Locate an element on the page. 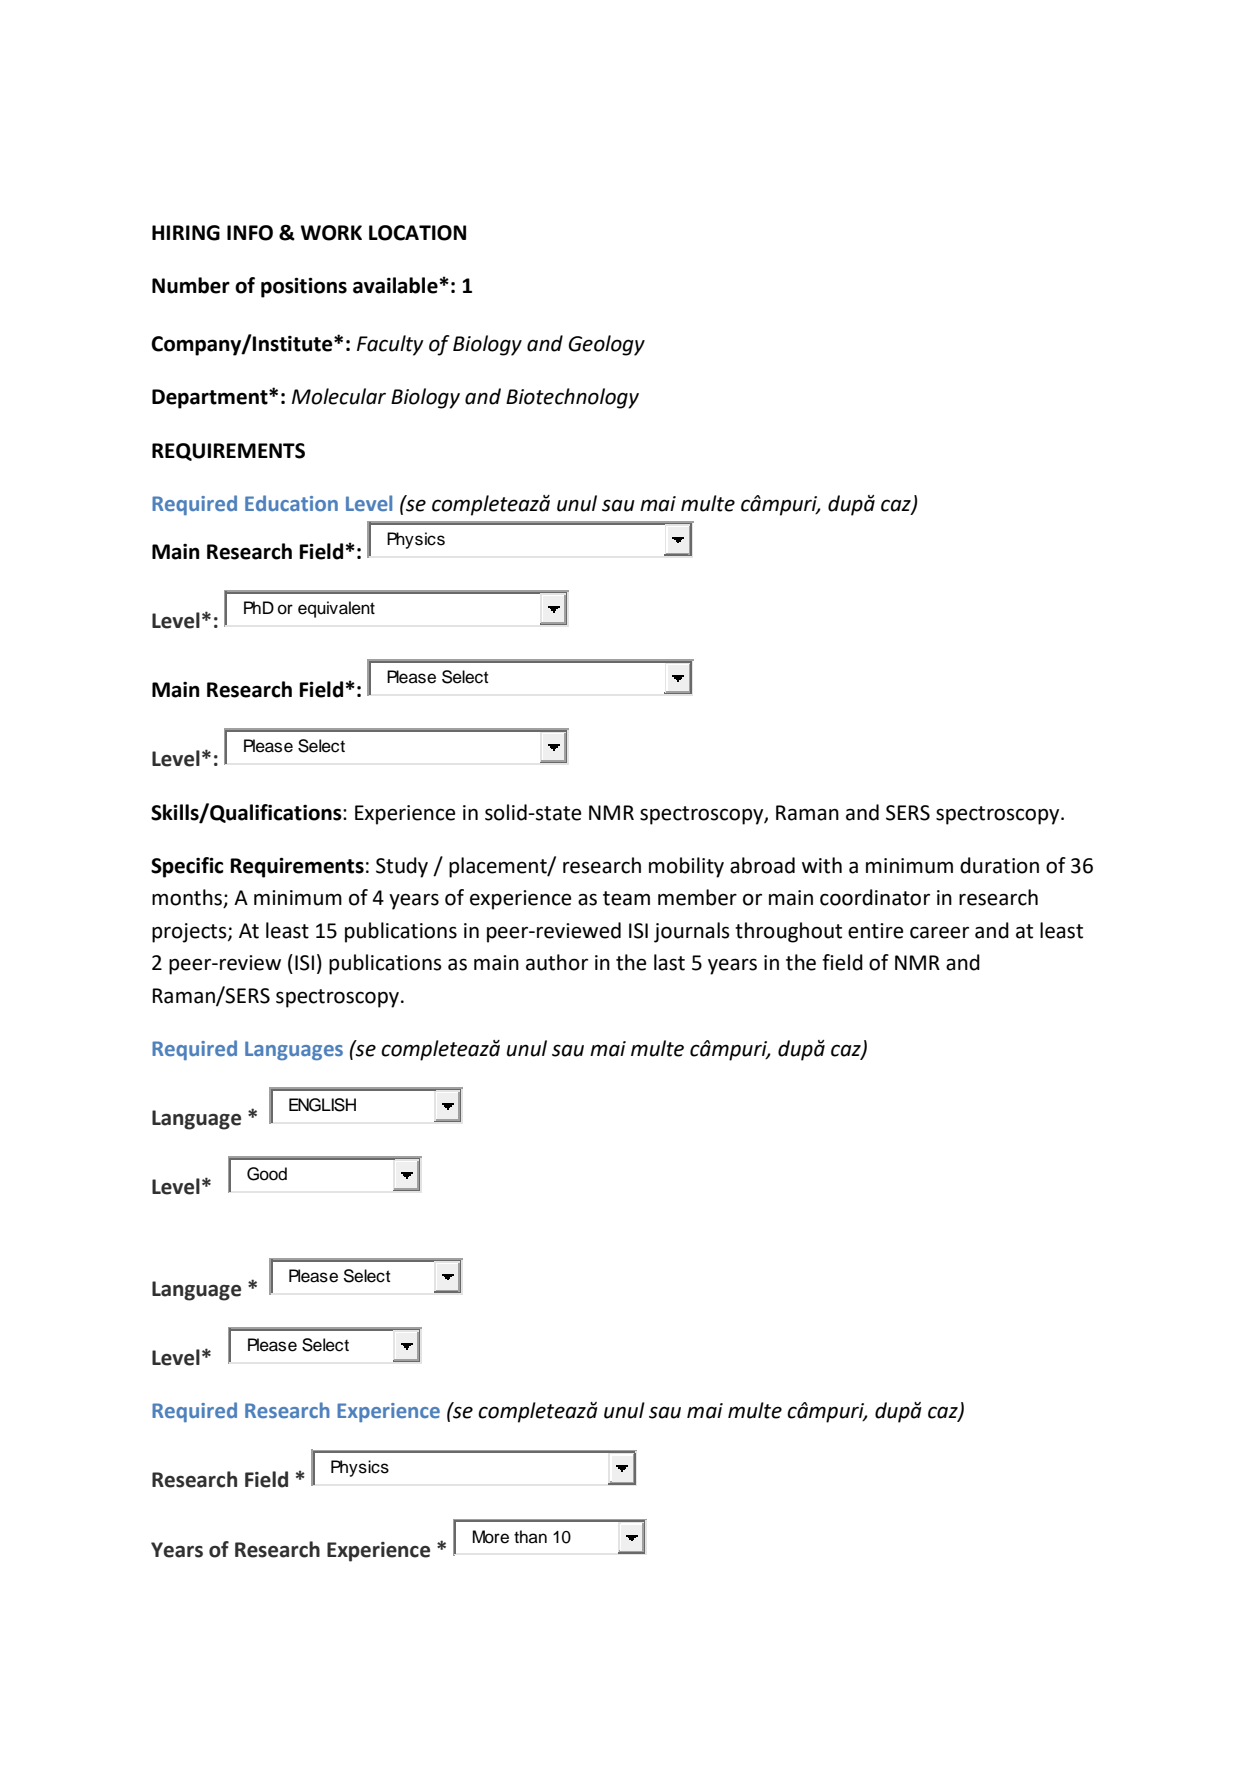 This page has height=1766, width=1249. Biotechnology is located at coordinates (572, 398).
